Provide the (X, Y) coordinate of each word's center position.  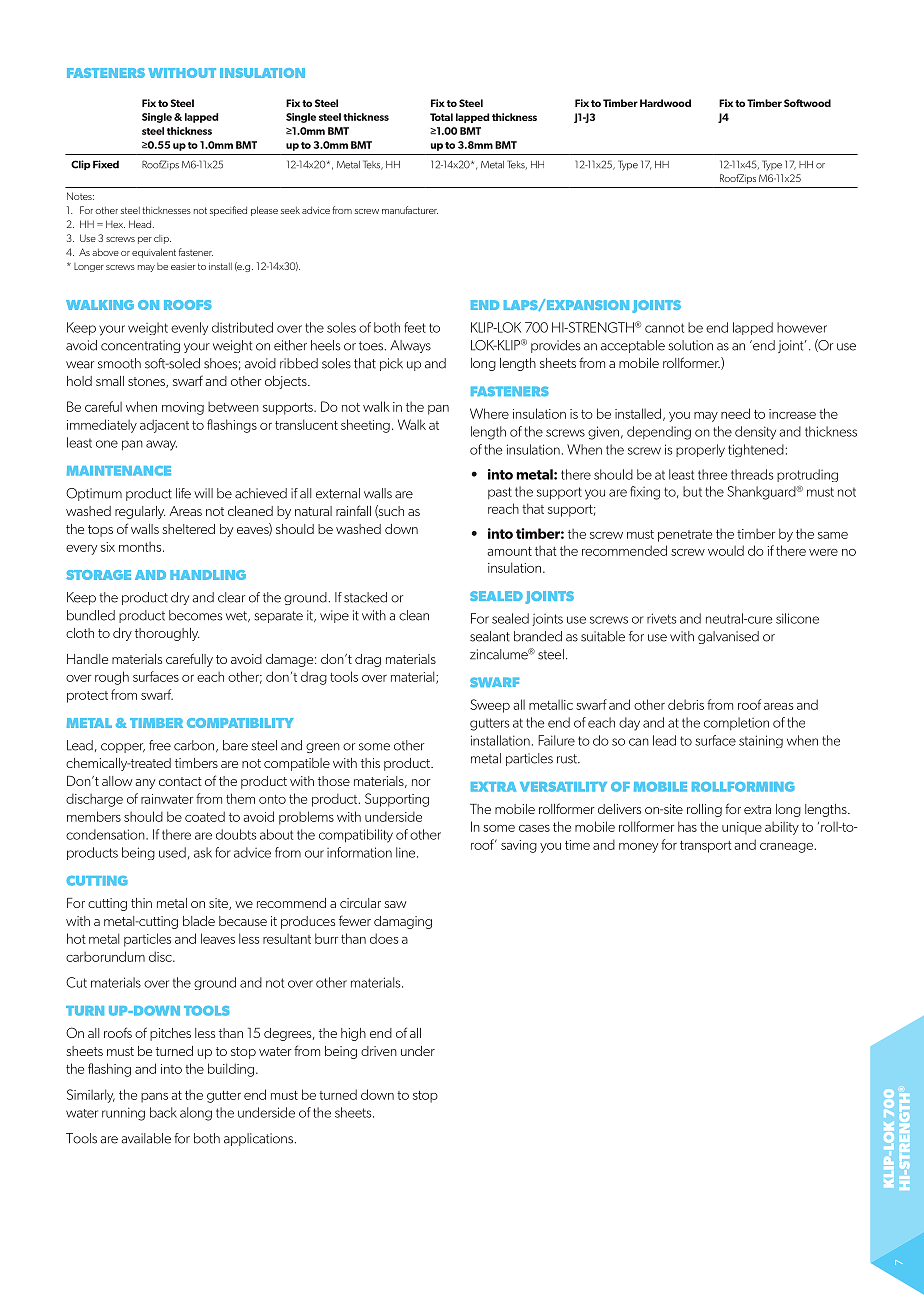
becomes (195, 615)
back (163, 1112)
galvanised (728, 637)
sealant (490, 636)
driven (379, 1051)
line (407, 852)
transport (706, 847)
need (735, 413)
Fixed (106, 164)
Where (489, 413)
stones (148, 382)
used (172, 852)
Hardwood (665, 103)
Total (441, 117)
